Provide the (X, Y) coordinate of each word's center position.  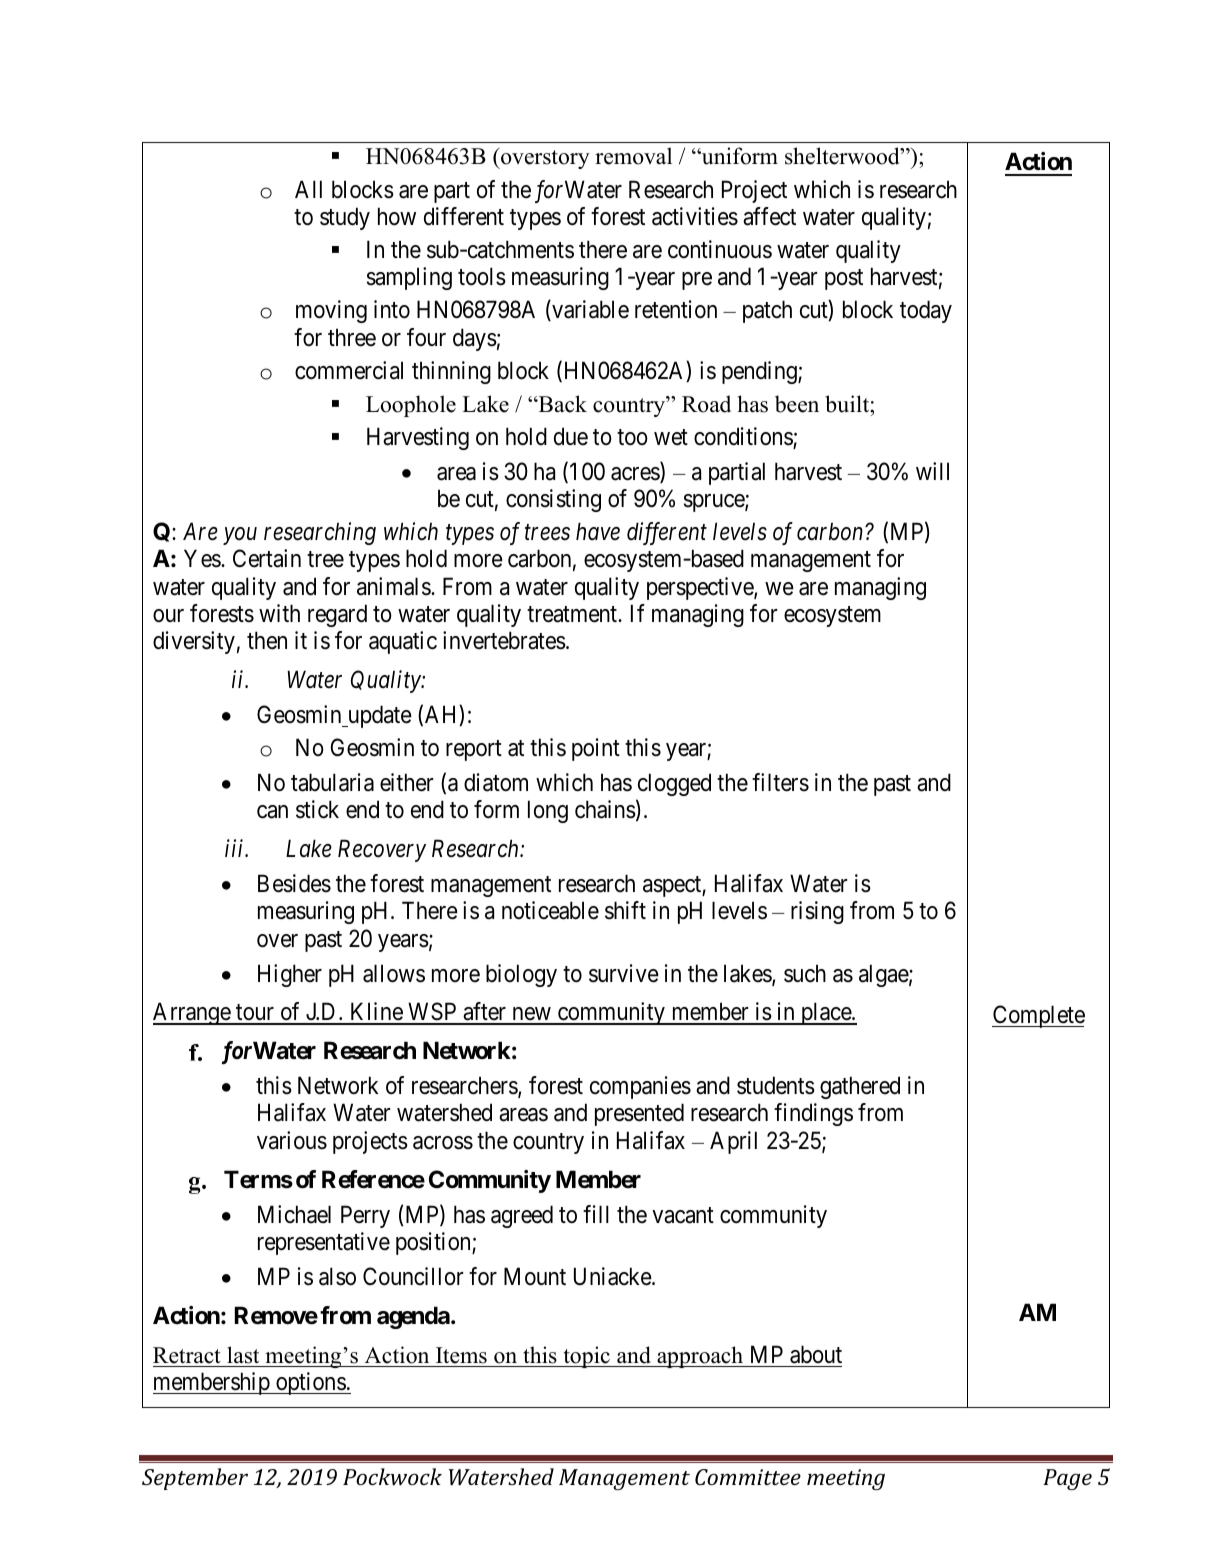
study (345, 218)
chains (605, 809)
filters (780, 782)
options (310, 1383)
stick (317, 809)
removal (633, 156)
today (926, 311)
